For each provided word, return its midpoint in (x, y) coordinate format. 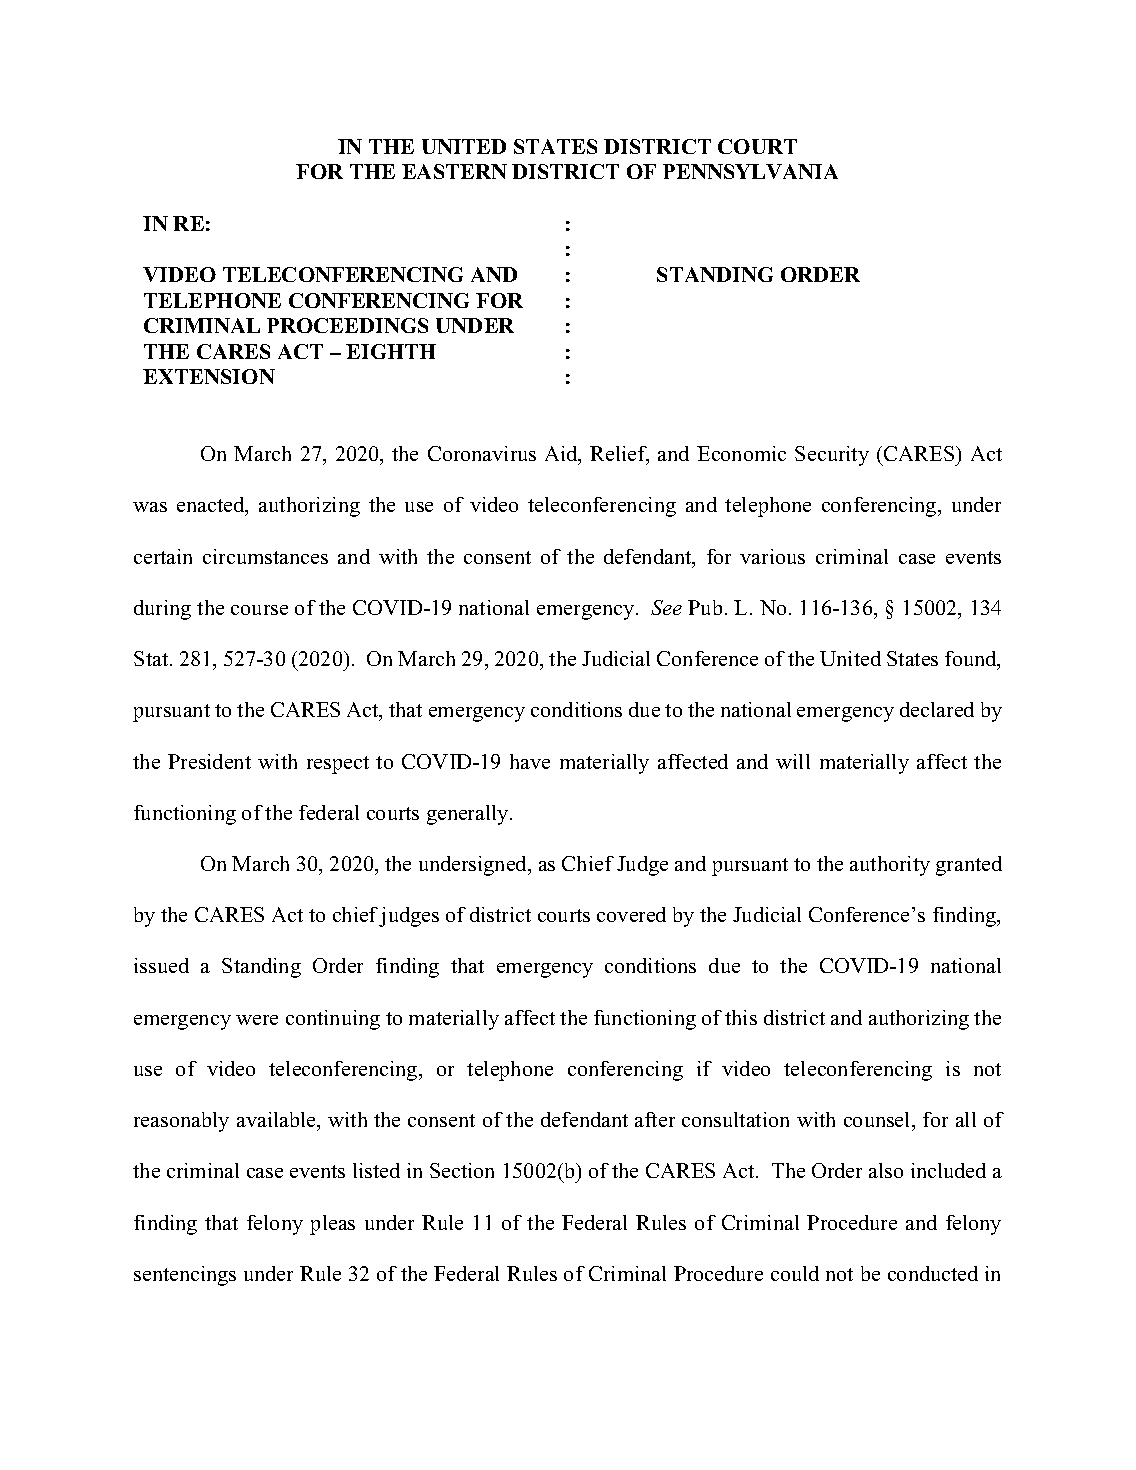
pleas (332, 1225)
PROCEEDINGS (347, 325)
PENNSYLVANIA (750, 171)
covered (631, 914)
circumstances (265, 556)
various (772, 556)
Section (462, 1170)
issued (161, 965)
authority (890, 866)
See (666, 607)
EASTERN (454, 171)
